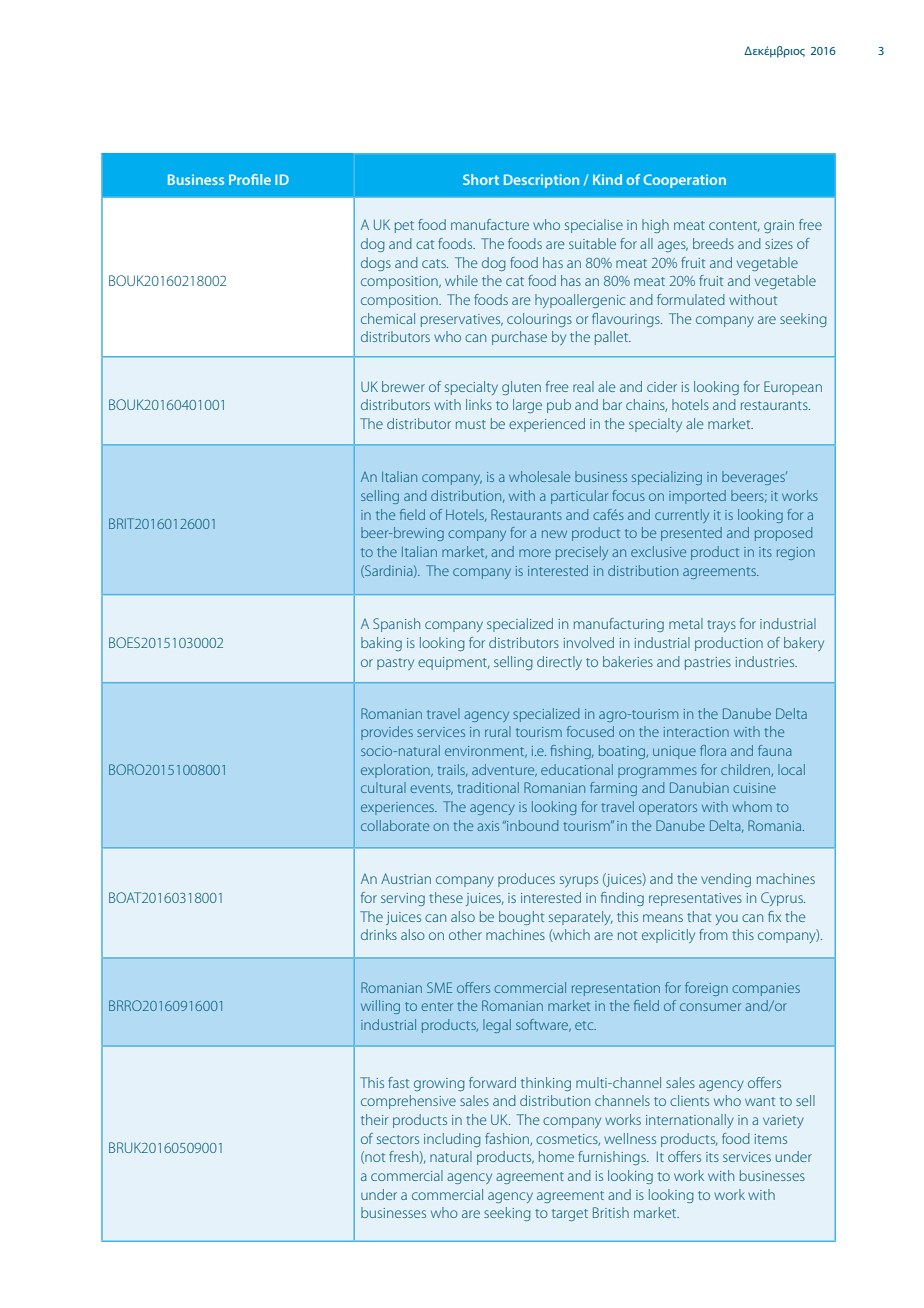 The image size is (924, 1308). Describe the element at coordinates (374, 1119) in the screenshot. I see `their` at that location.
